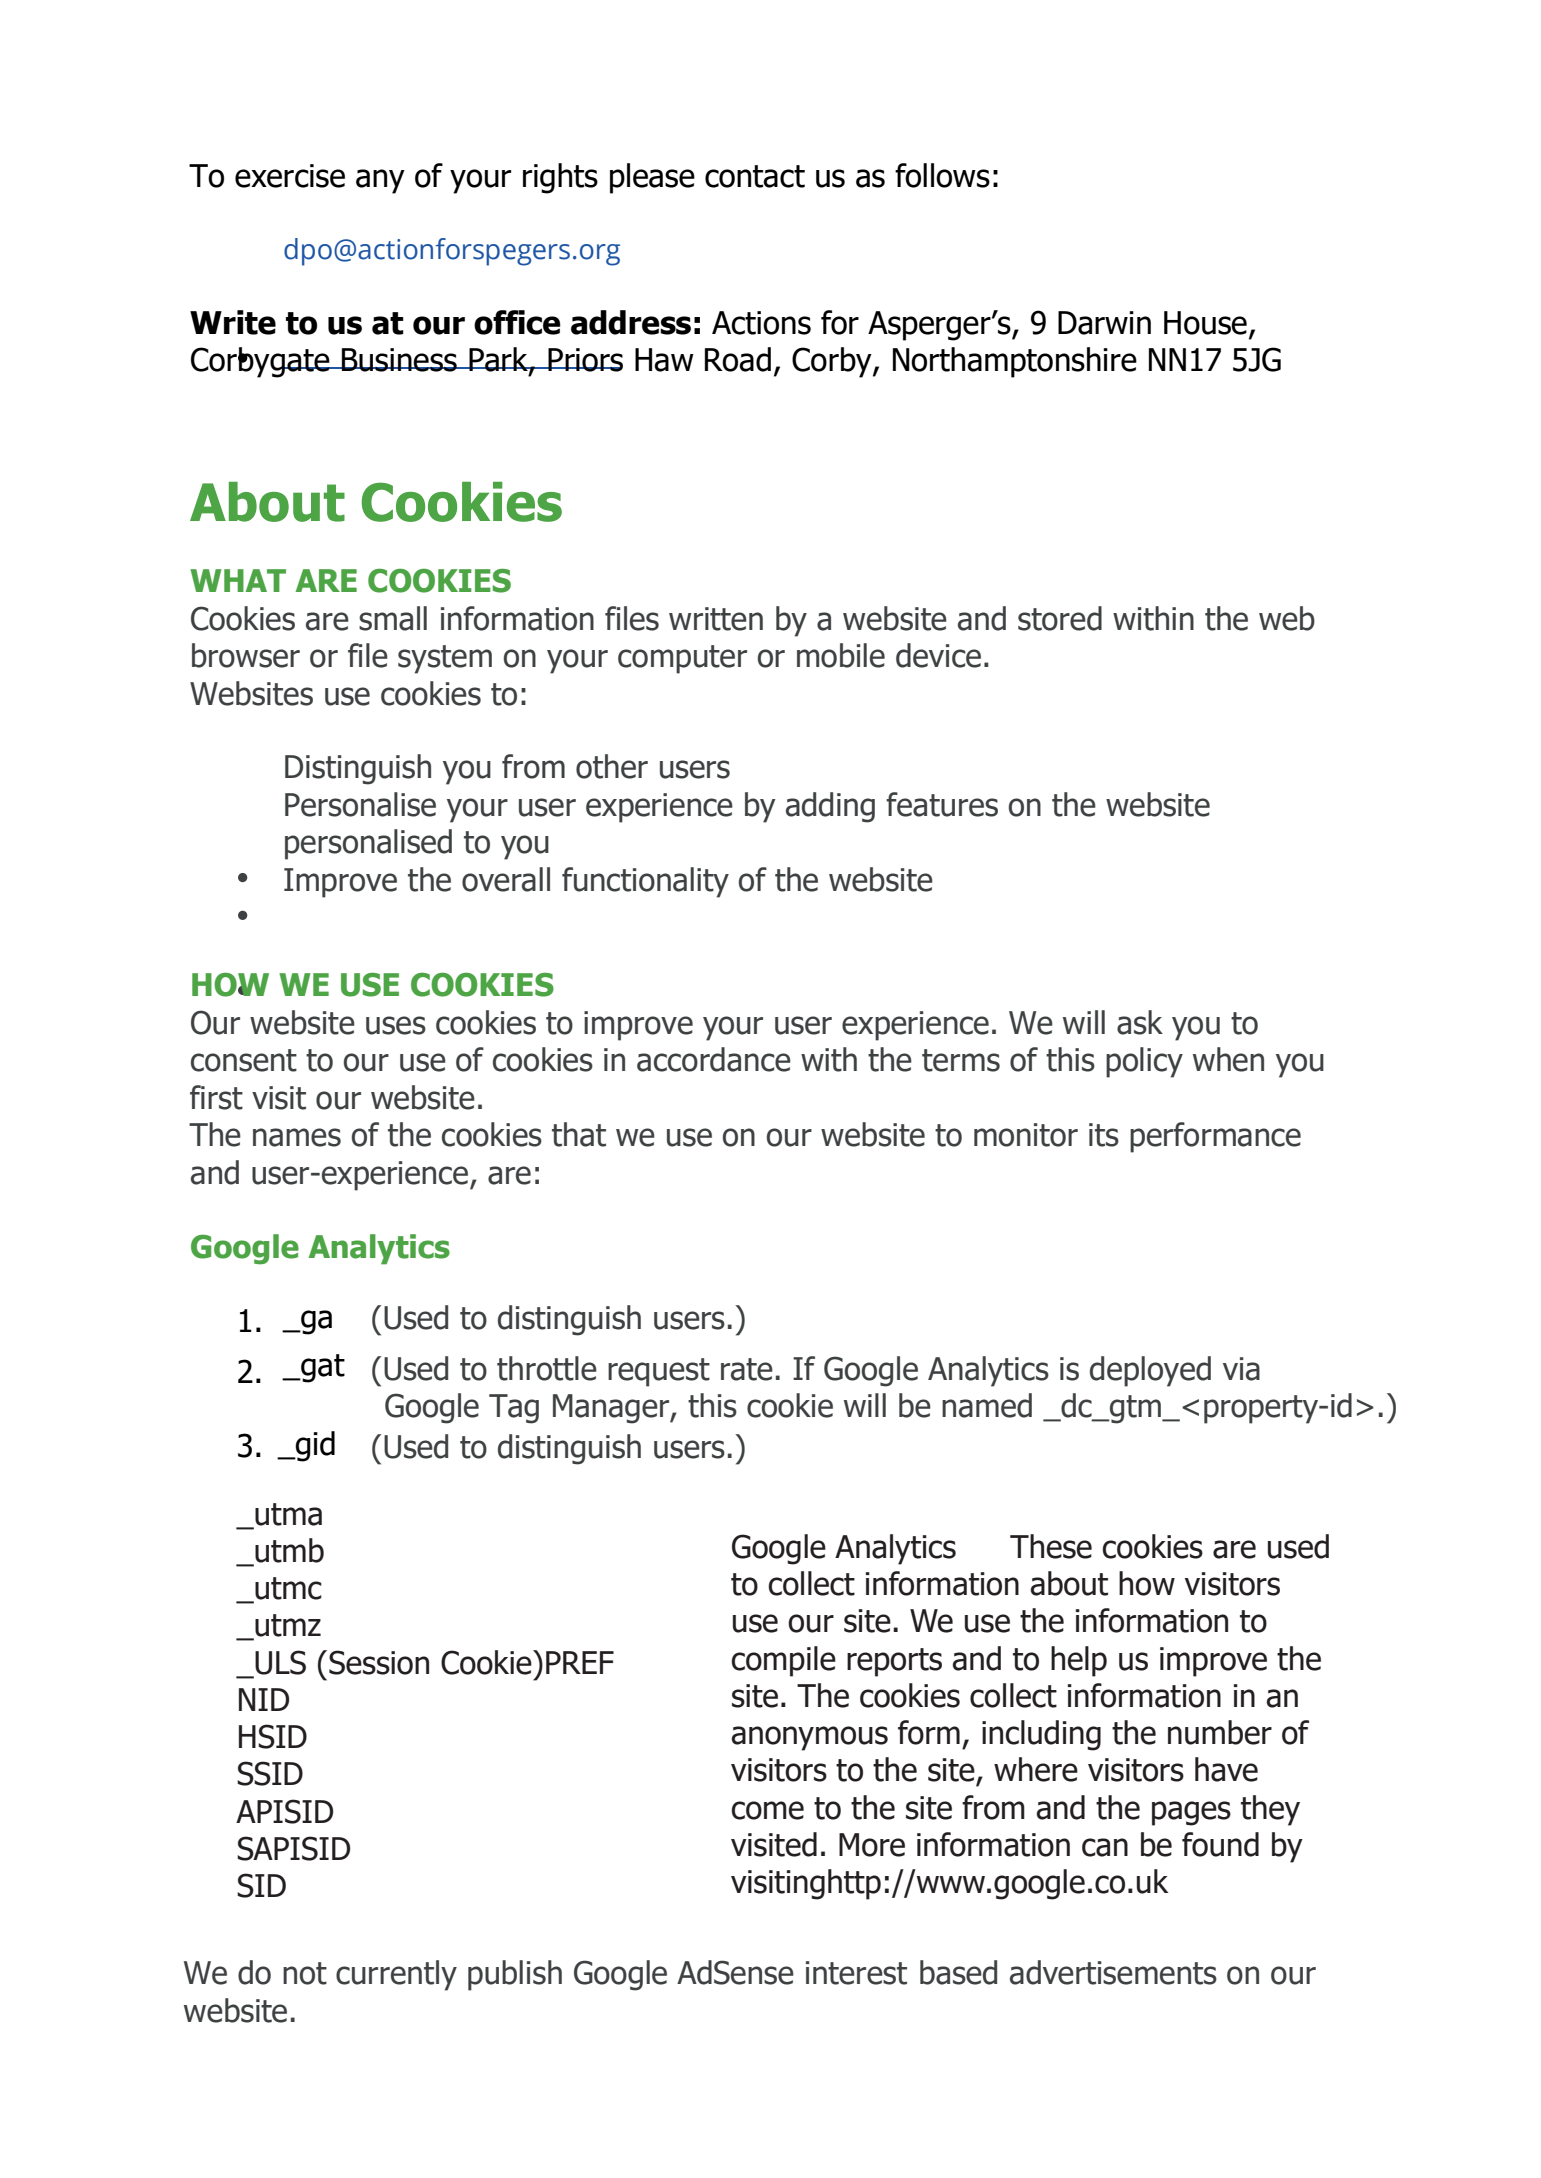 This screenshot has height=2178, width=1541. What do you see at coordinates (393, 618) in the screenshot?
I see `small` at bounding box center [393, 618].
